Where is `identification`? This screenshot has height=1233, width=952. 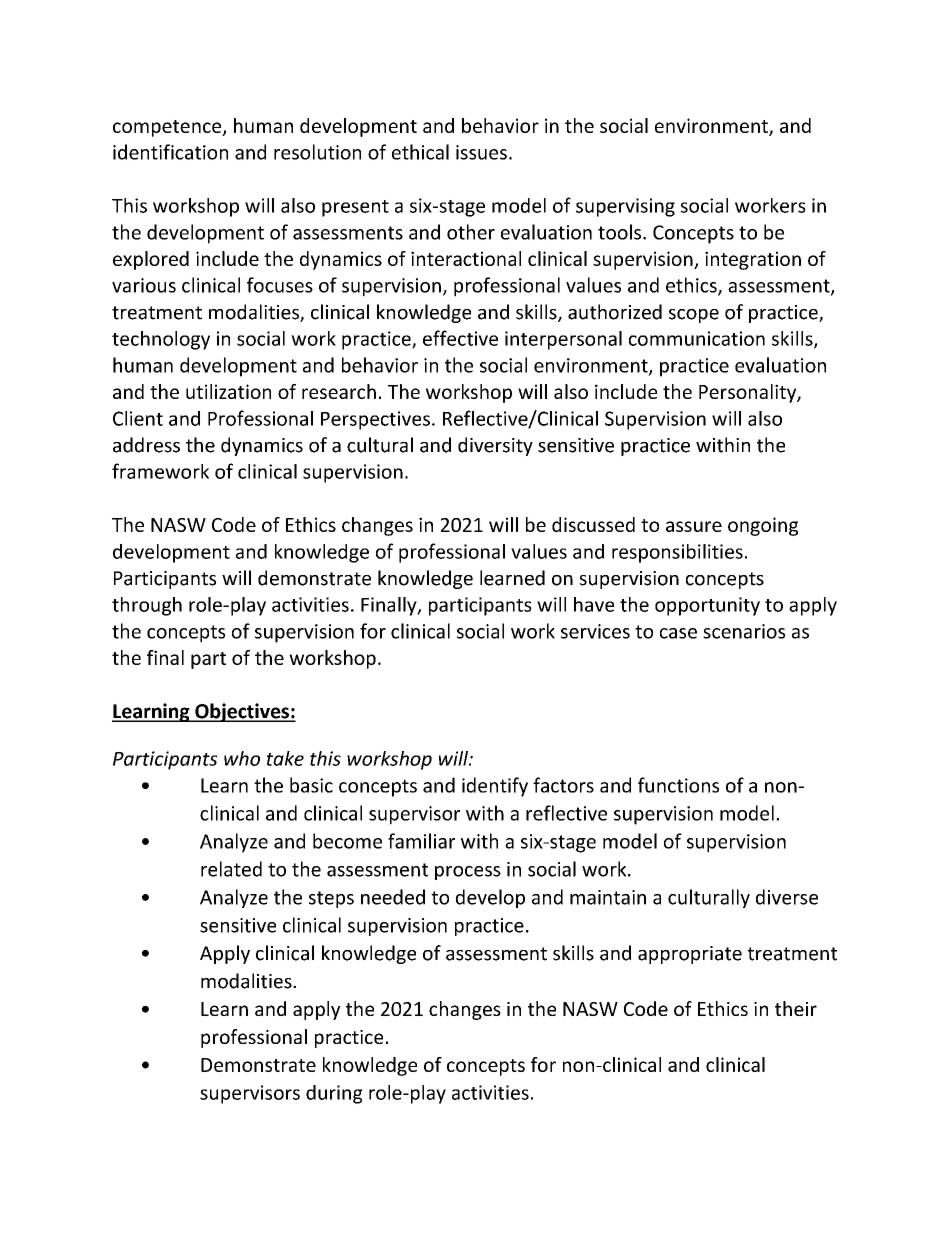
identification is located at coordinates (170, 152).
